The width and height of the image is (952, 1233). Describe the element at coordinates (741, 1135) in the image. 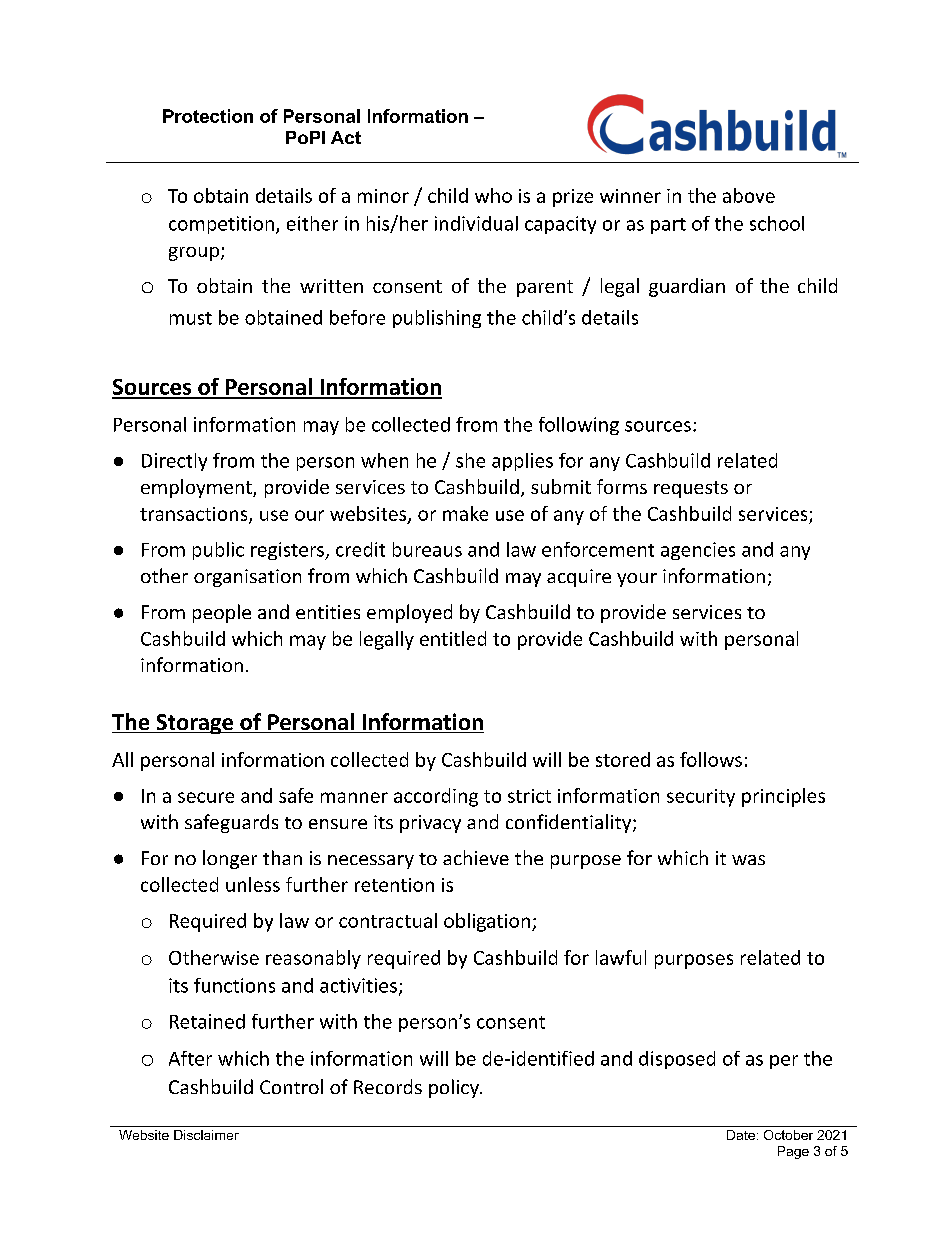

I see `Date` at that location.
